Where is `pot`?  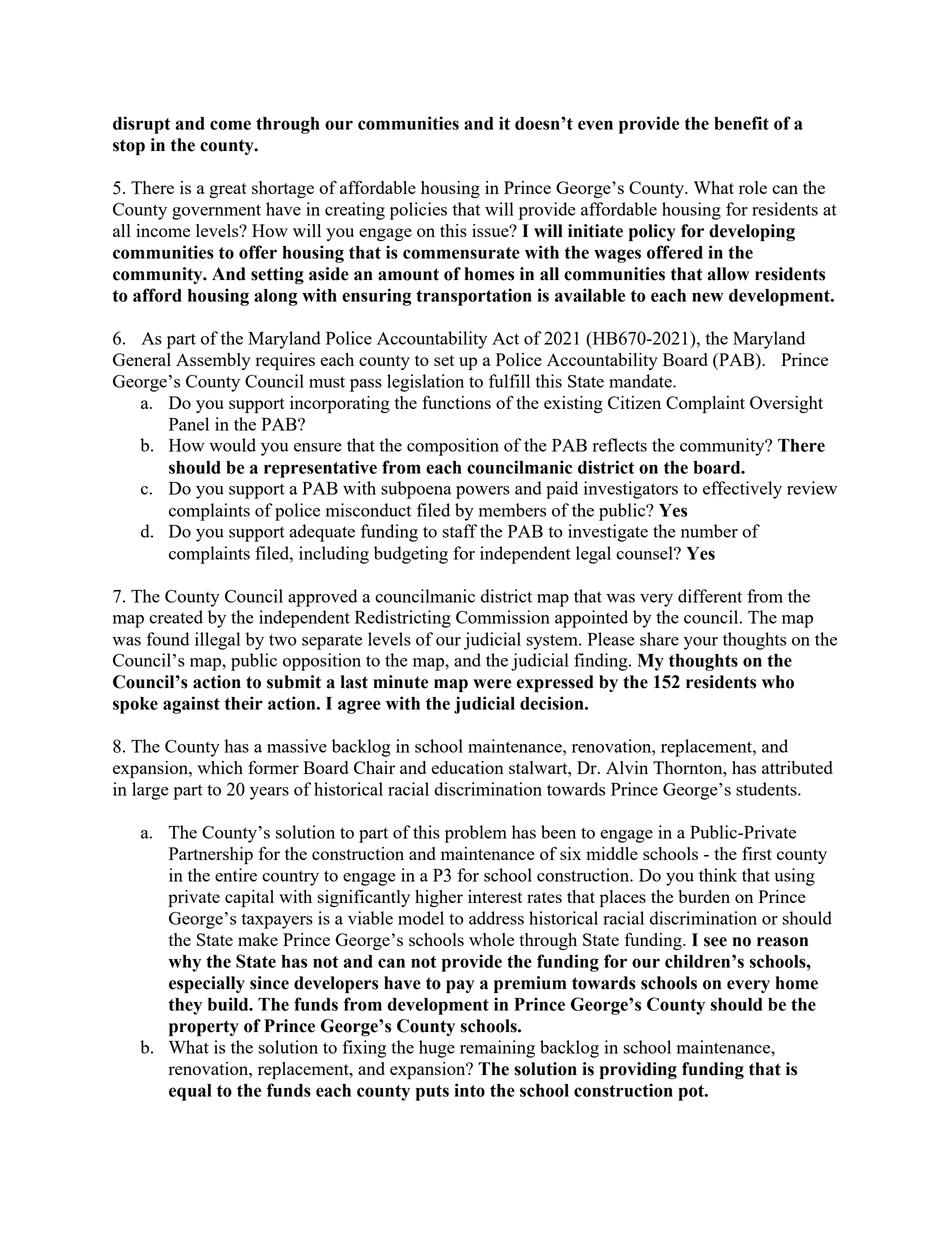
pot is located at coordinates (692, 1093).
